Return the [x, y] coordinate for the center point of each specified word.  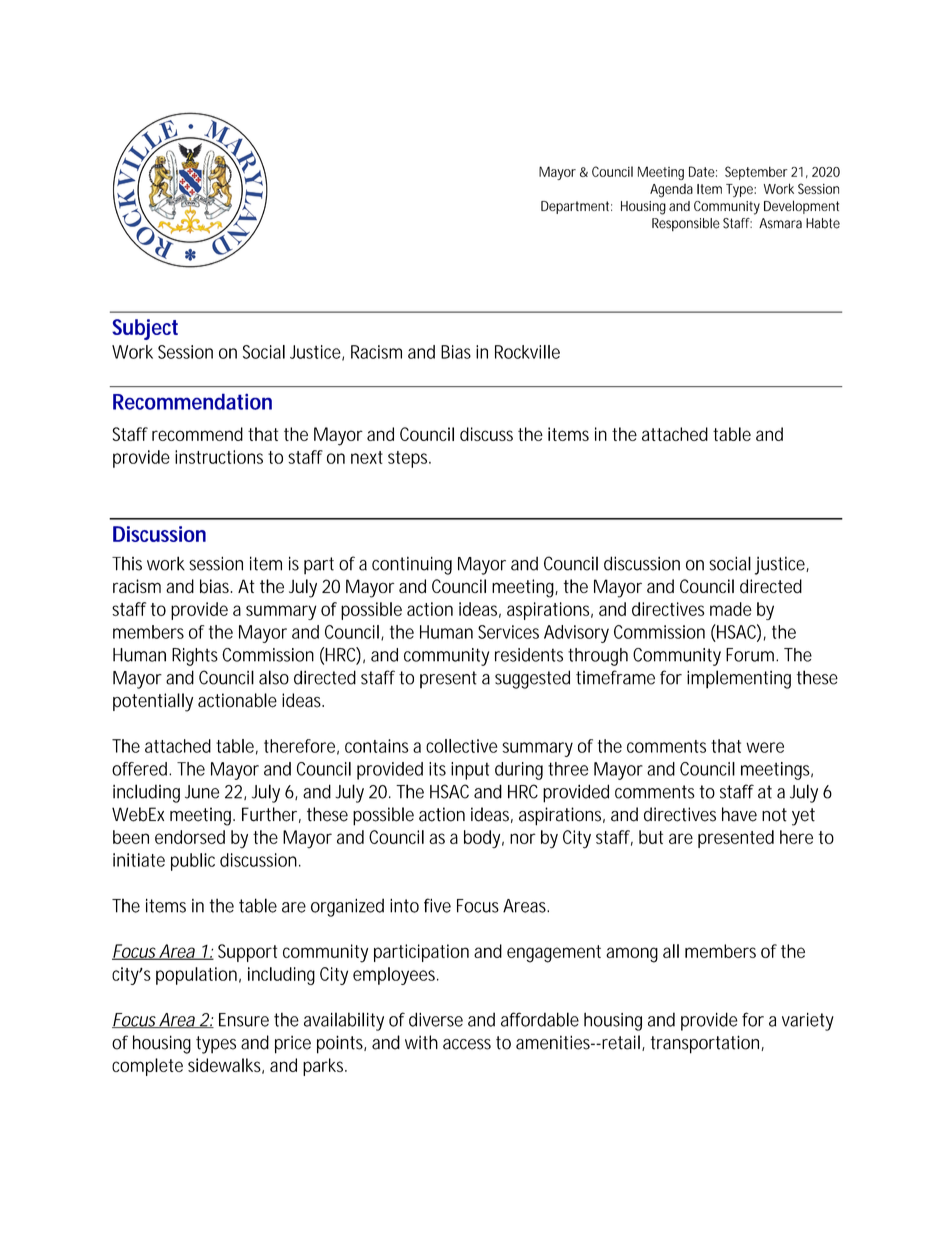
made [731, 609]
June [202, 792]
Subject [145, 329]
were [765, 747]
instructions [219, 457]
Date [703, 171]
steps [409, 459]
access [467, 1044]
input [470, 771]
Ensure [244, 1020]
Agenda [671, 191]
